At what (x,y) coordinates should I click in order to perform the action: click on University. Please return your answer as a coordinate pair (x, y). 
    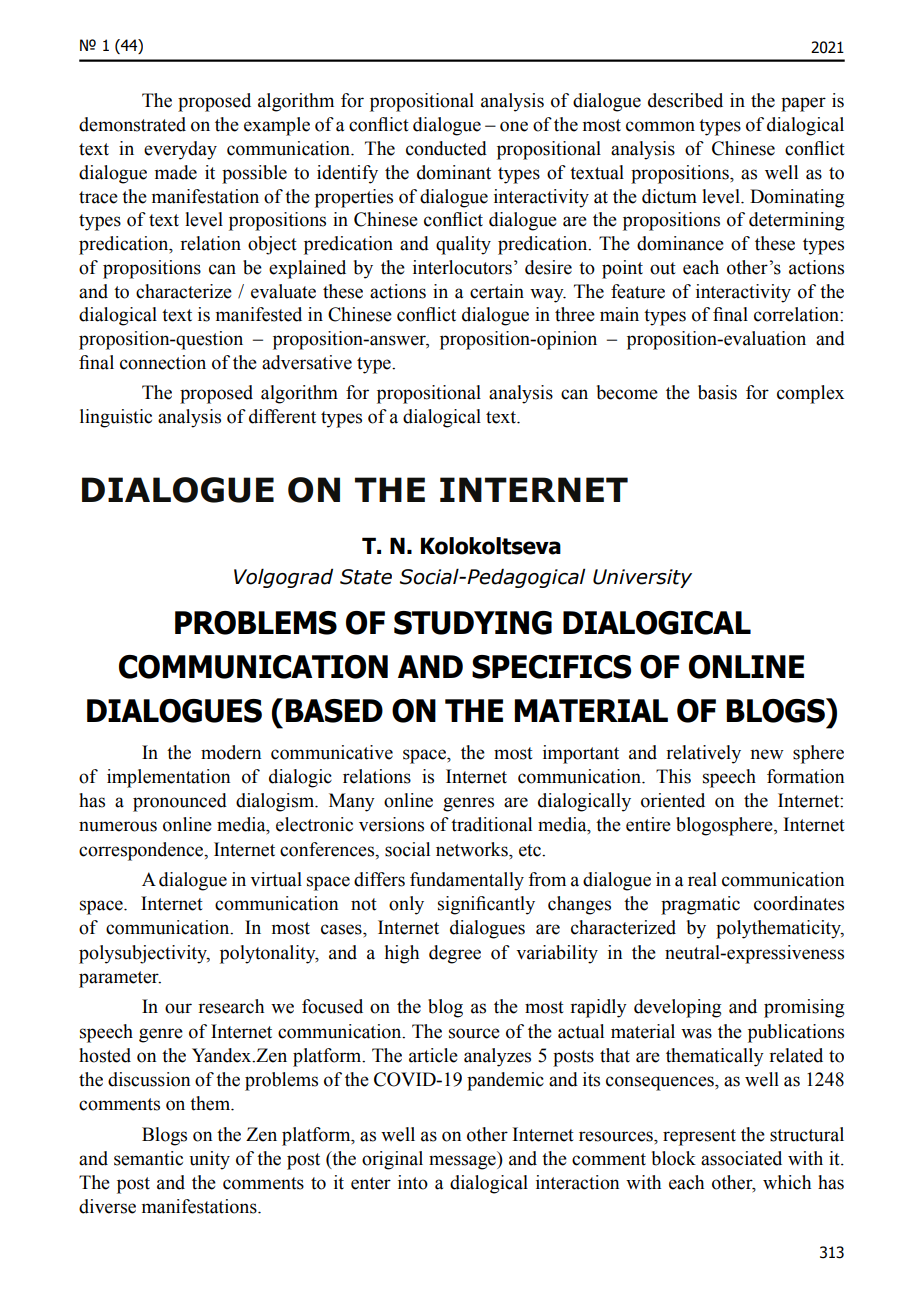
    Looking at the image, I should click on (642, 578).
